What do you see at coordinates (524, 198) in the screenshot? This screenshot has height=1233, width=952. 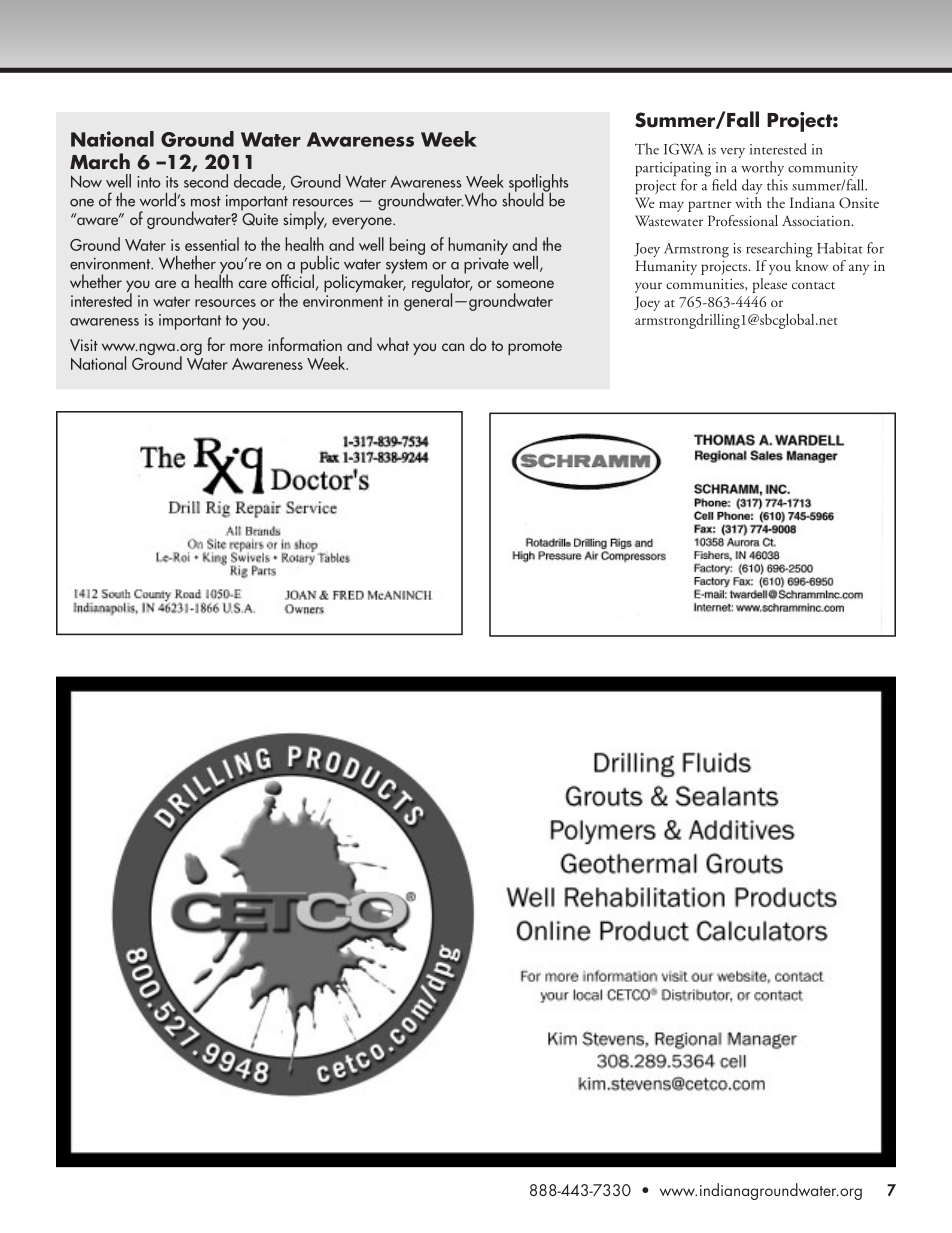 I see `should` at bounding box center [524, 198].
